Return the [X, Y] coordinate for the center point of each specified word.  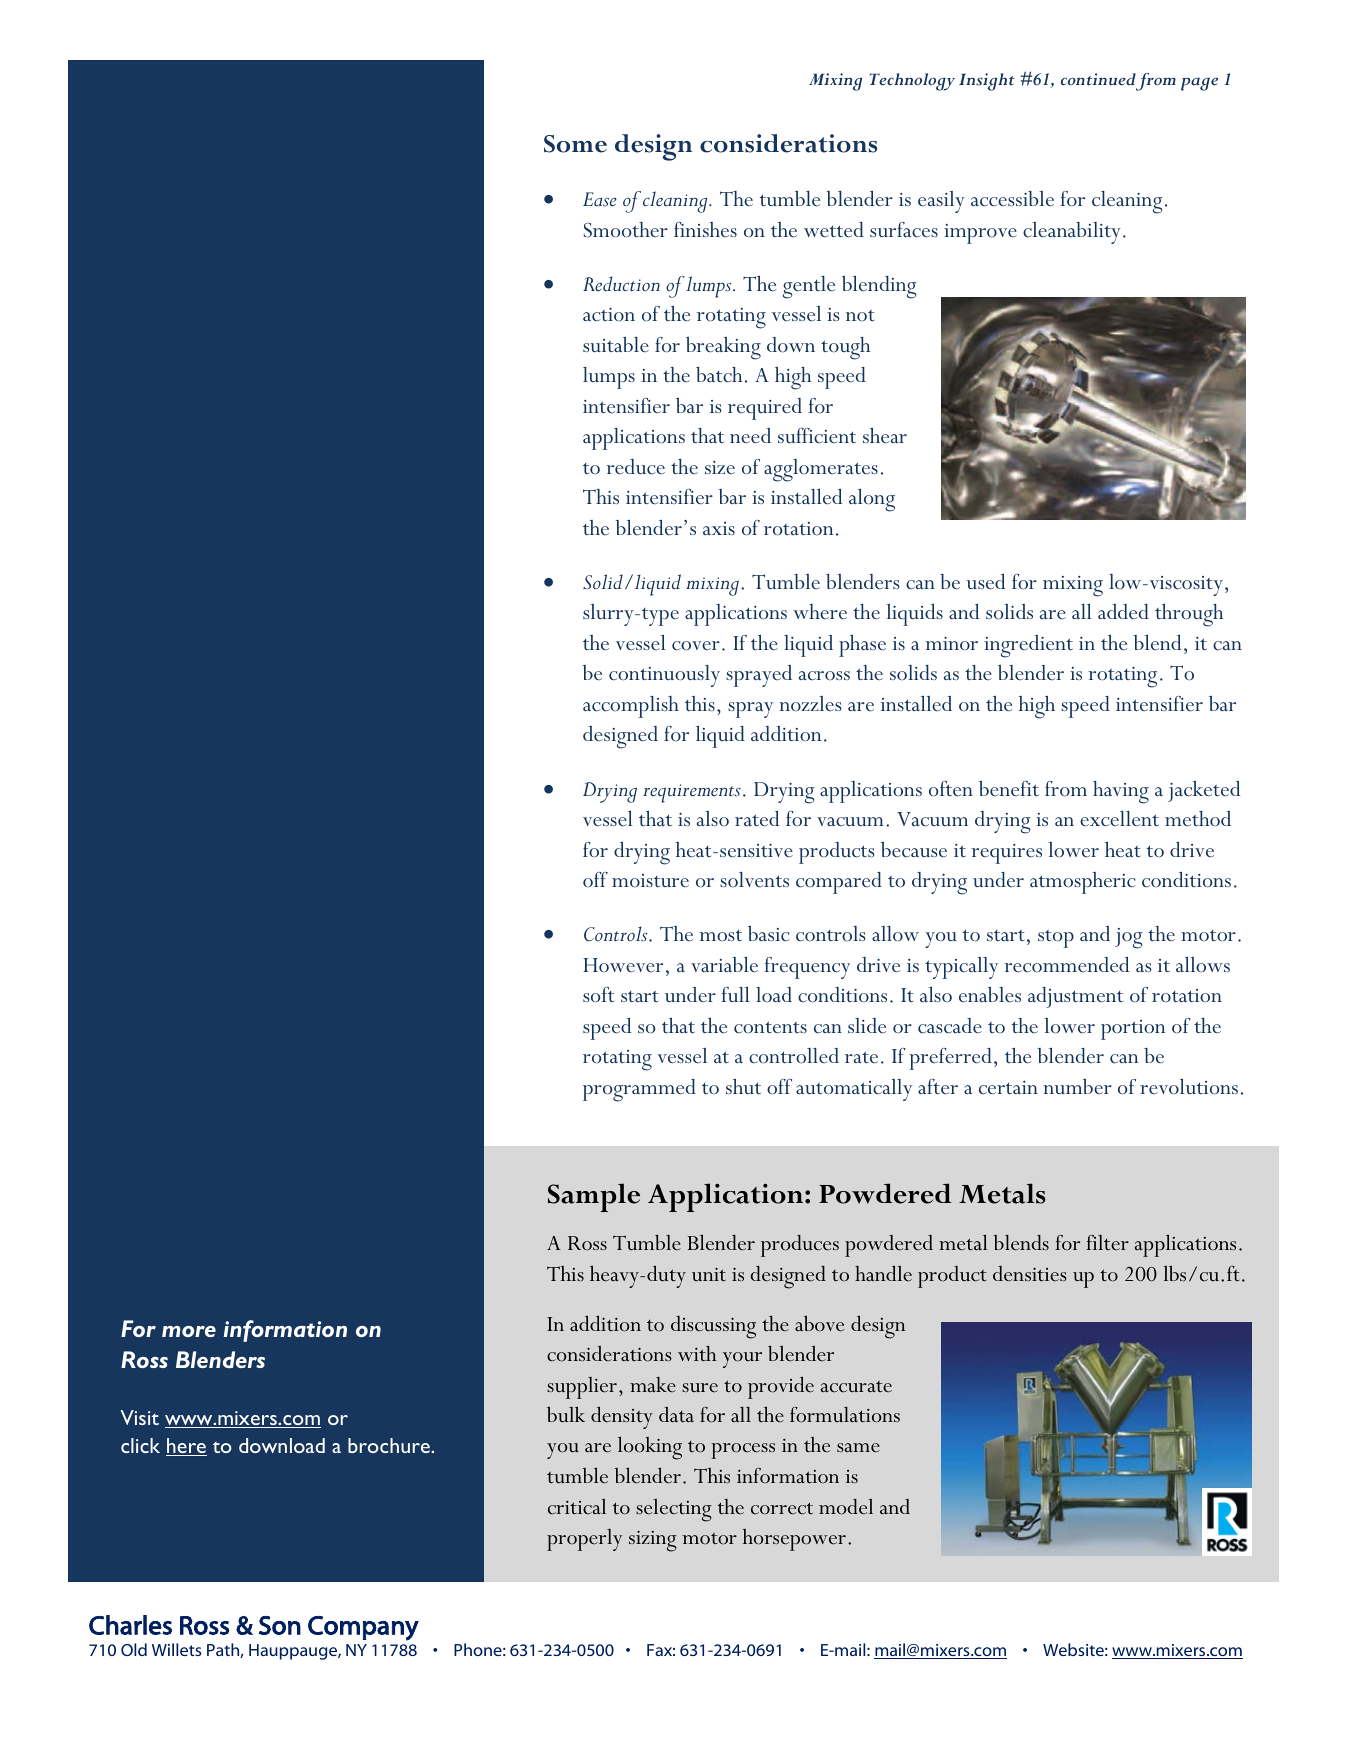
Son [280, 1625]
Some [575, 144]
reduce [635, 466]
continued [1098, 79]
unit [709, 1275]
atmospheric [1083, 883]
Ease [600, 199]
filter [1107, 1243]
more [189, 1331]
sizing [653, 1541]
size [720, 467]
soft [598, 994]
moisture [650, 880]
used [986, 581]
